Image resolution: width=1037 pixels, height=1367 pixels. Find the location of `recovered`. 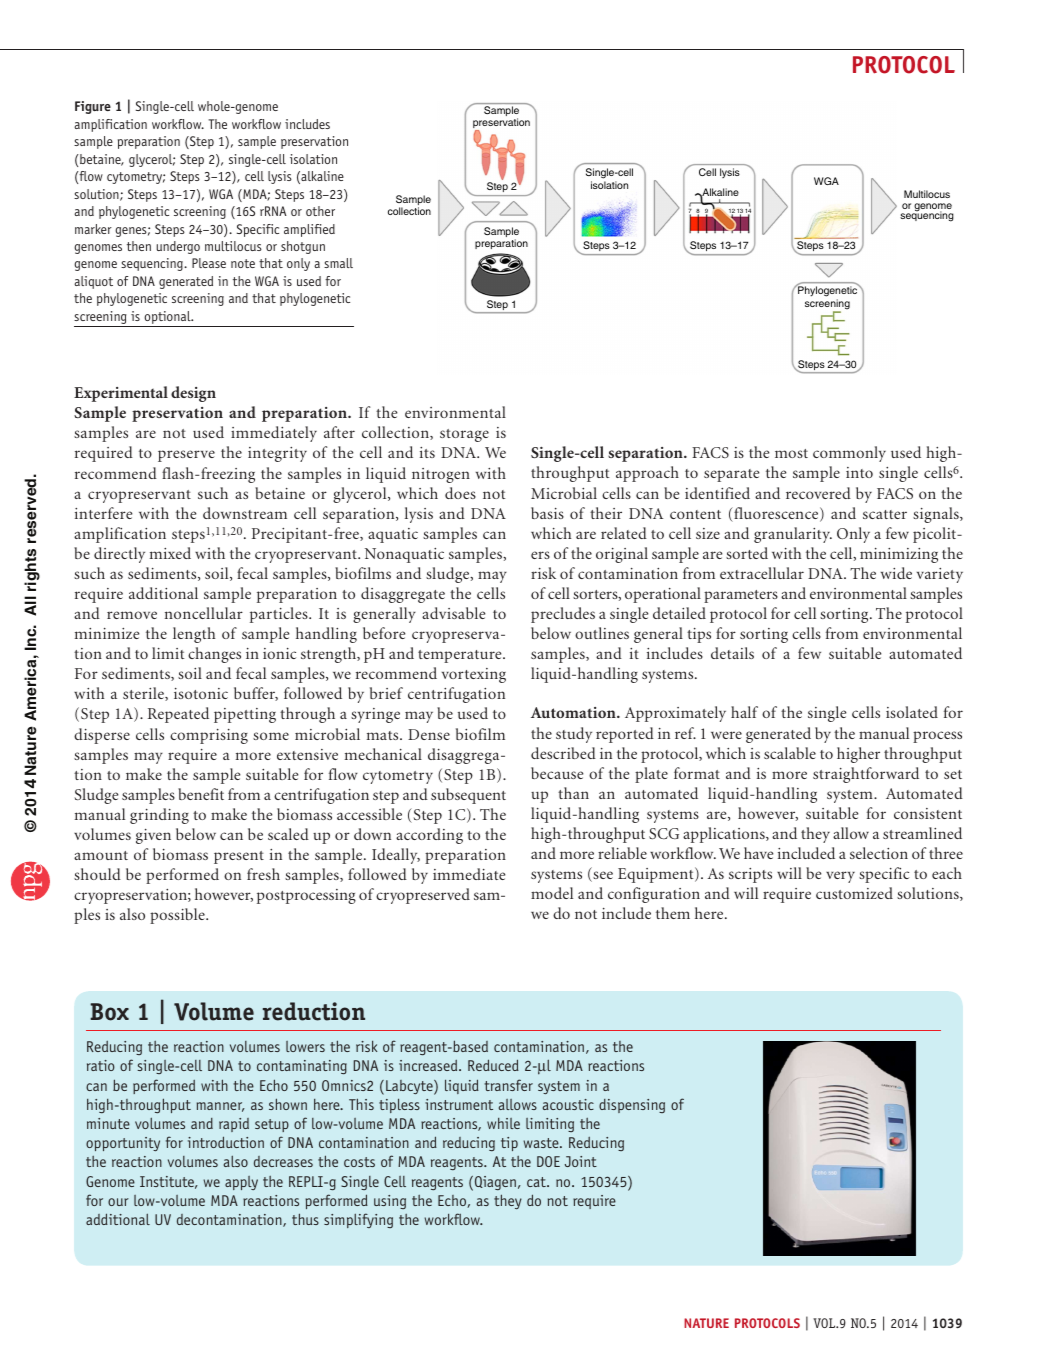

recovered is located at coordinates (818, 493).
